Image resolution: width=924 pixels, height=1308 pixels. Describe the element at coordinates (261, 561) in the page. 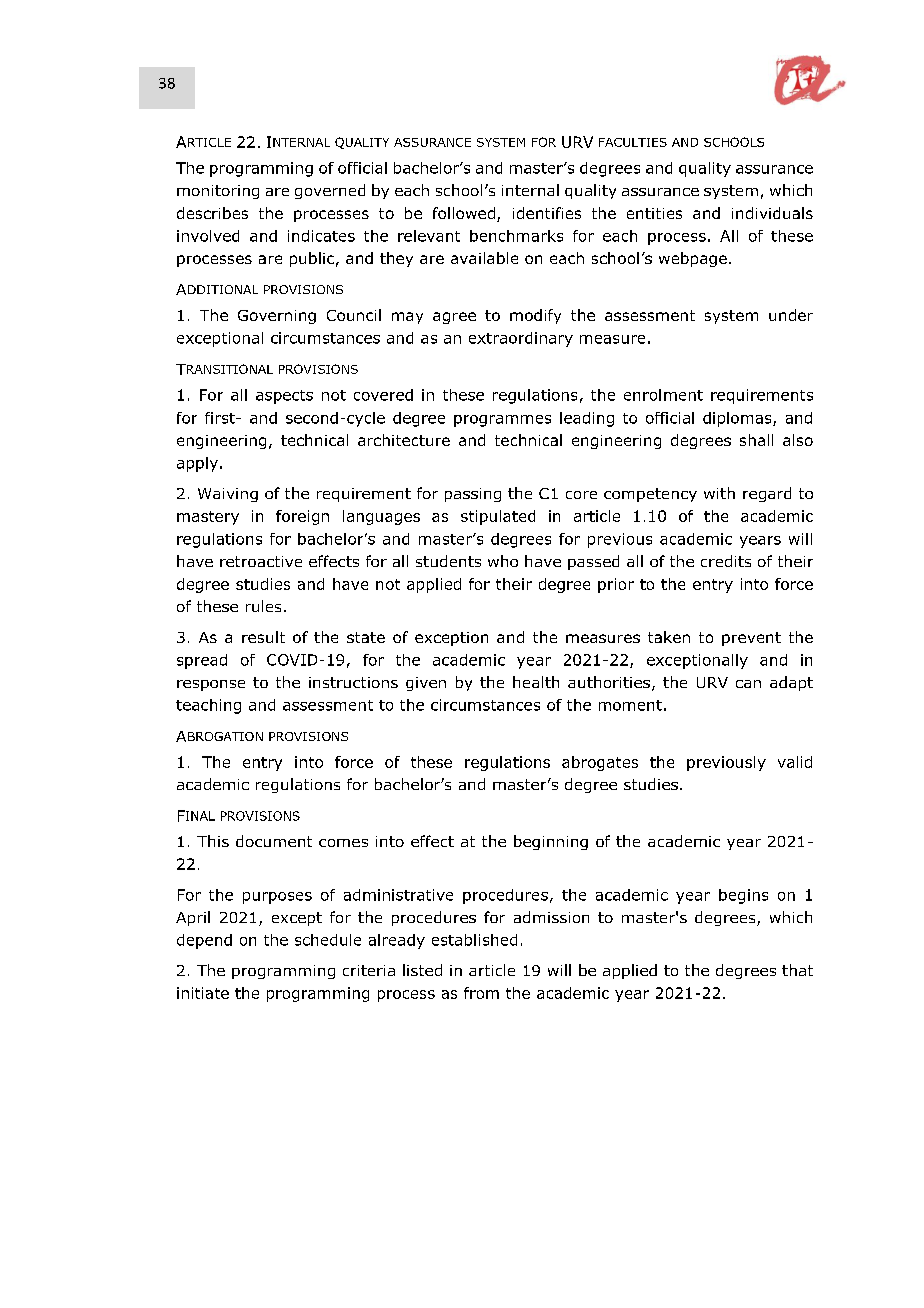

I see `retroactive` at that location.
